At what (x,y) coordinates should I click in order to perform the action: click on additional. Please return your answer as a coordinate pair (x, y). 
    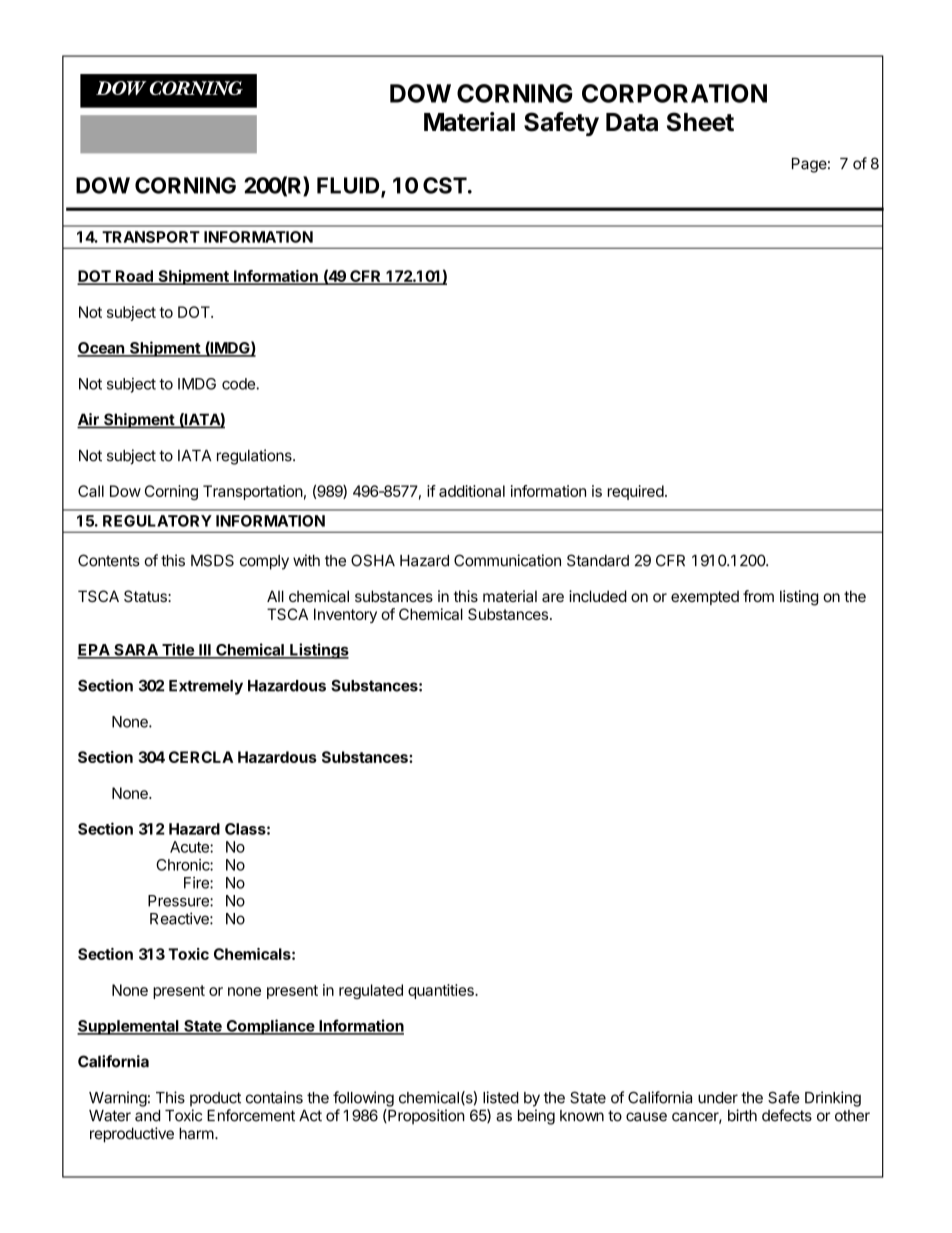
    Looking at the image, I should click on (472, 491).
